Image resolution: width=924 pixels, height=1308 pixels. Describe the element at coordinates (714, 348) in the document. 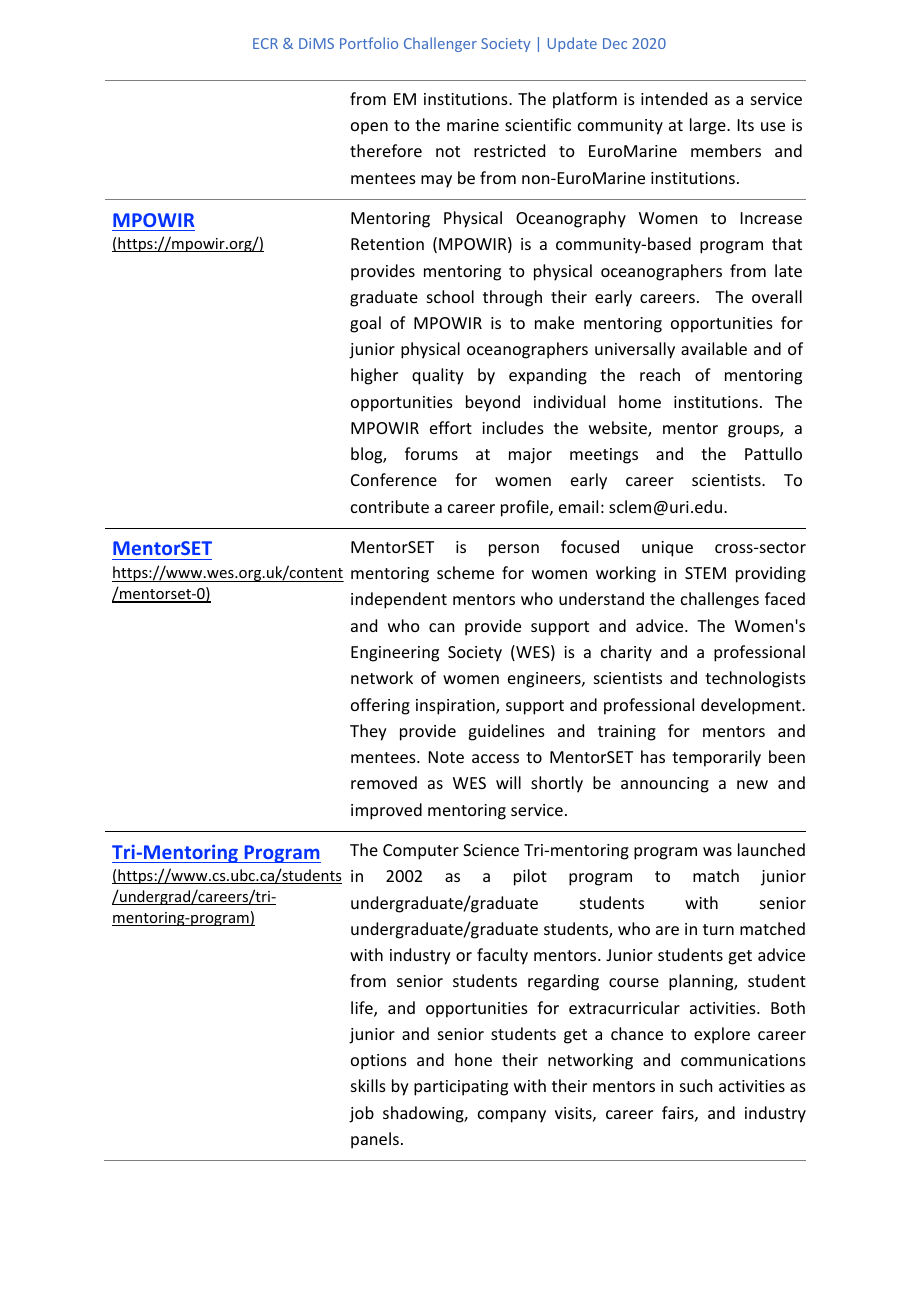

I see `available` at that location.
